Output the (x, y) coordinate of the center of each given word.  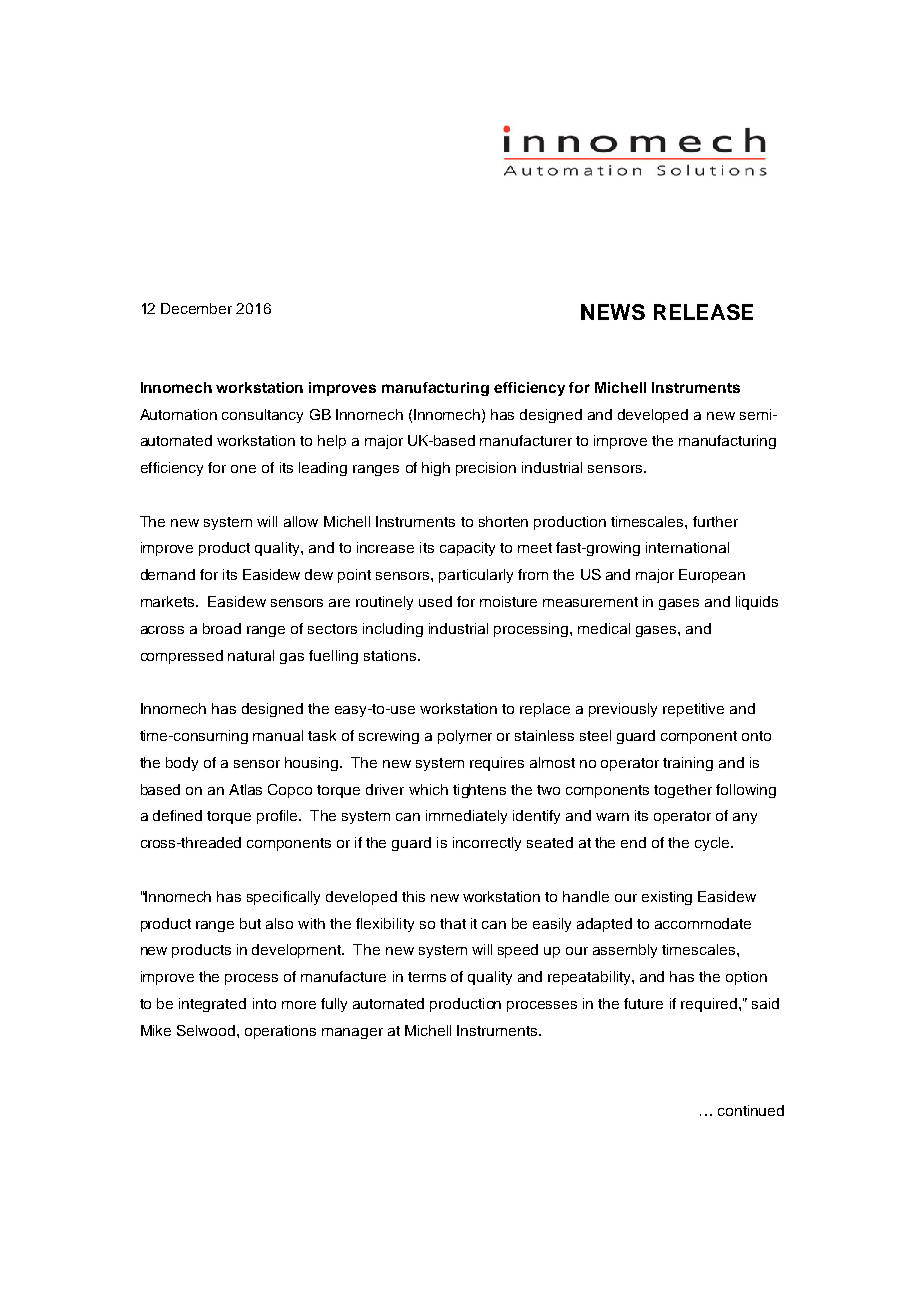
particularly (476, 576)
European (712, 576)
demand (168, 574)
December (196, 308)
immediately (466, 817)
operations (280, 1032)
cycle (713, 844)
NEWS (613, 312)
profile (278, 817)
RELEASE (703, 312)
